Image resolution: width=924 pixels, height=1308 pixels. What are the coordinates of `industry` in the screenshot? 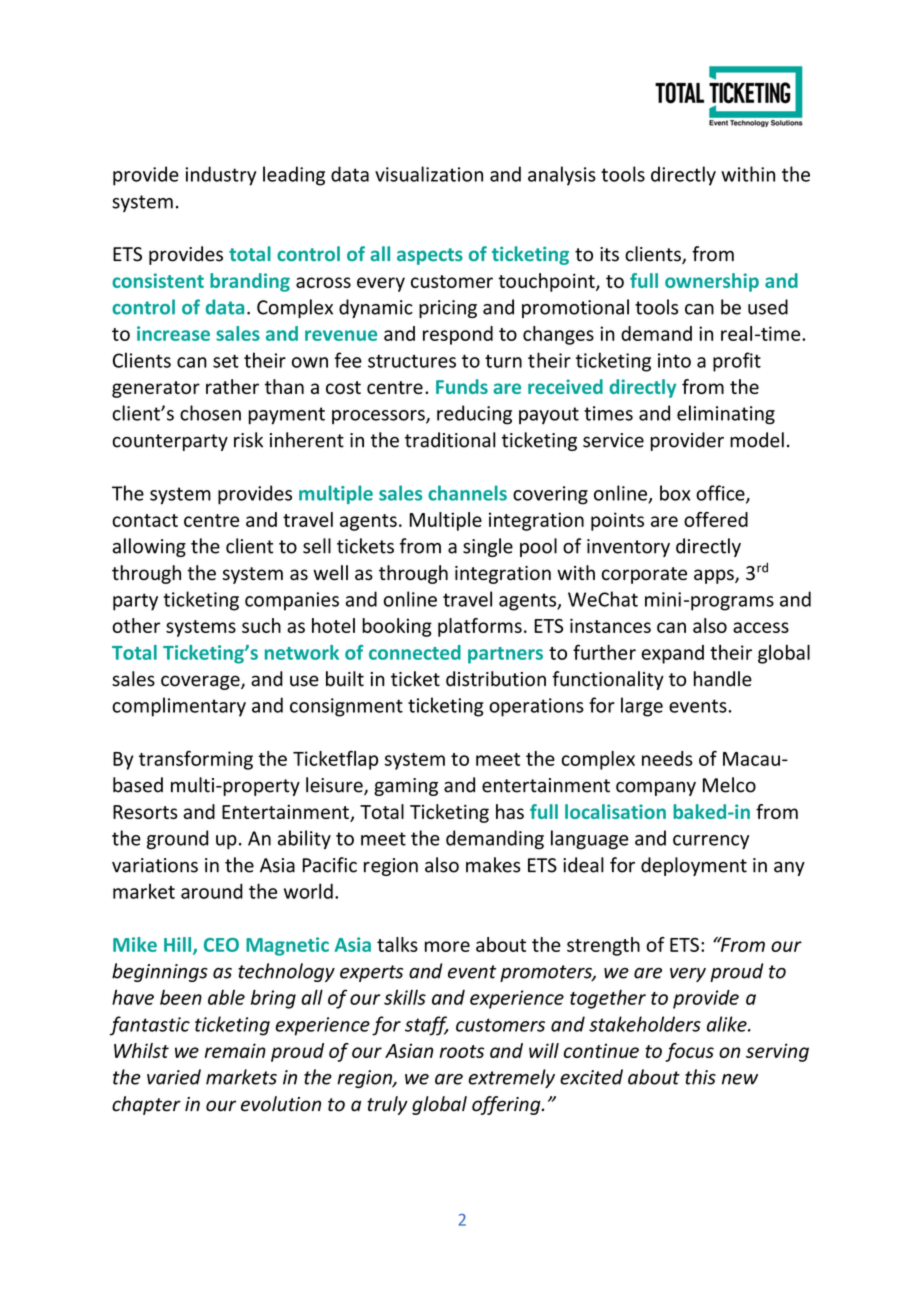 It's located at (220, 176).
